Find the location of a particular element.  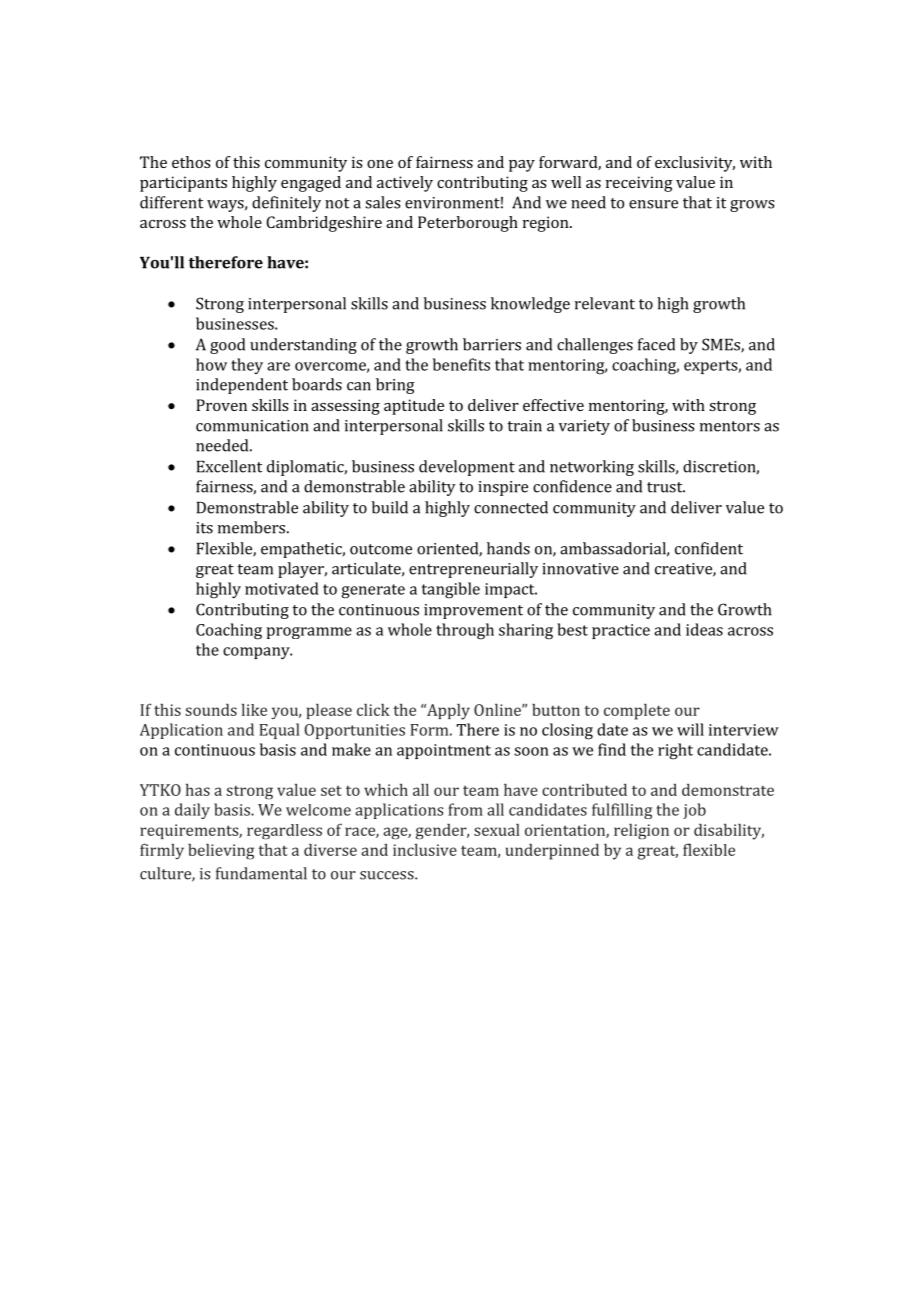

participants is located at coordinates (183, 184).
